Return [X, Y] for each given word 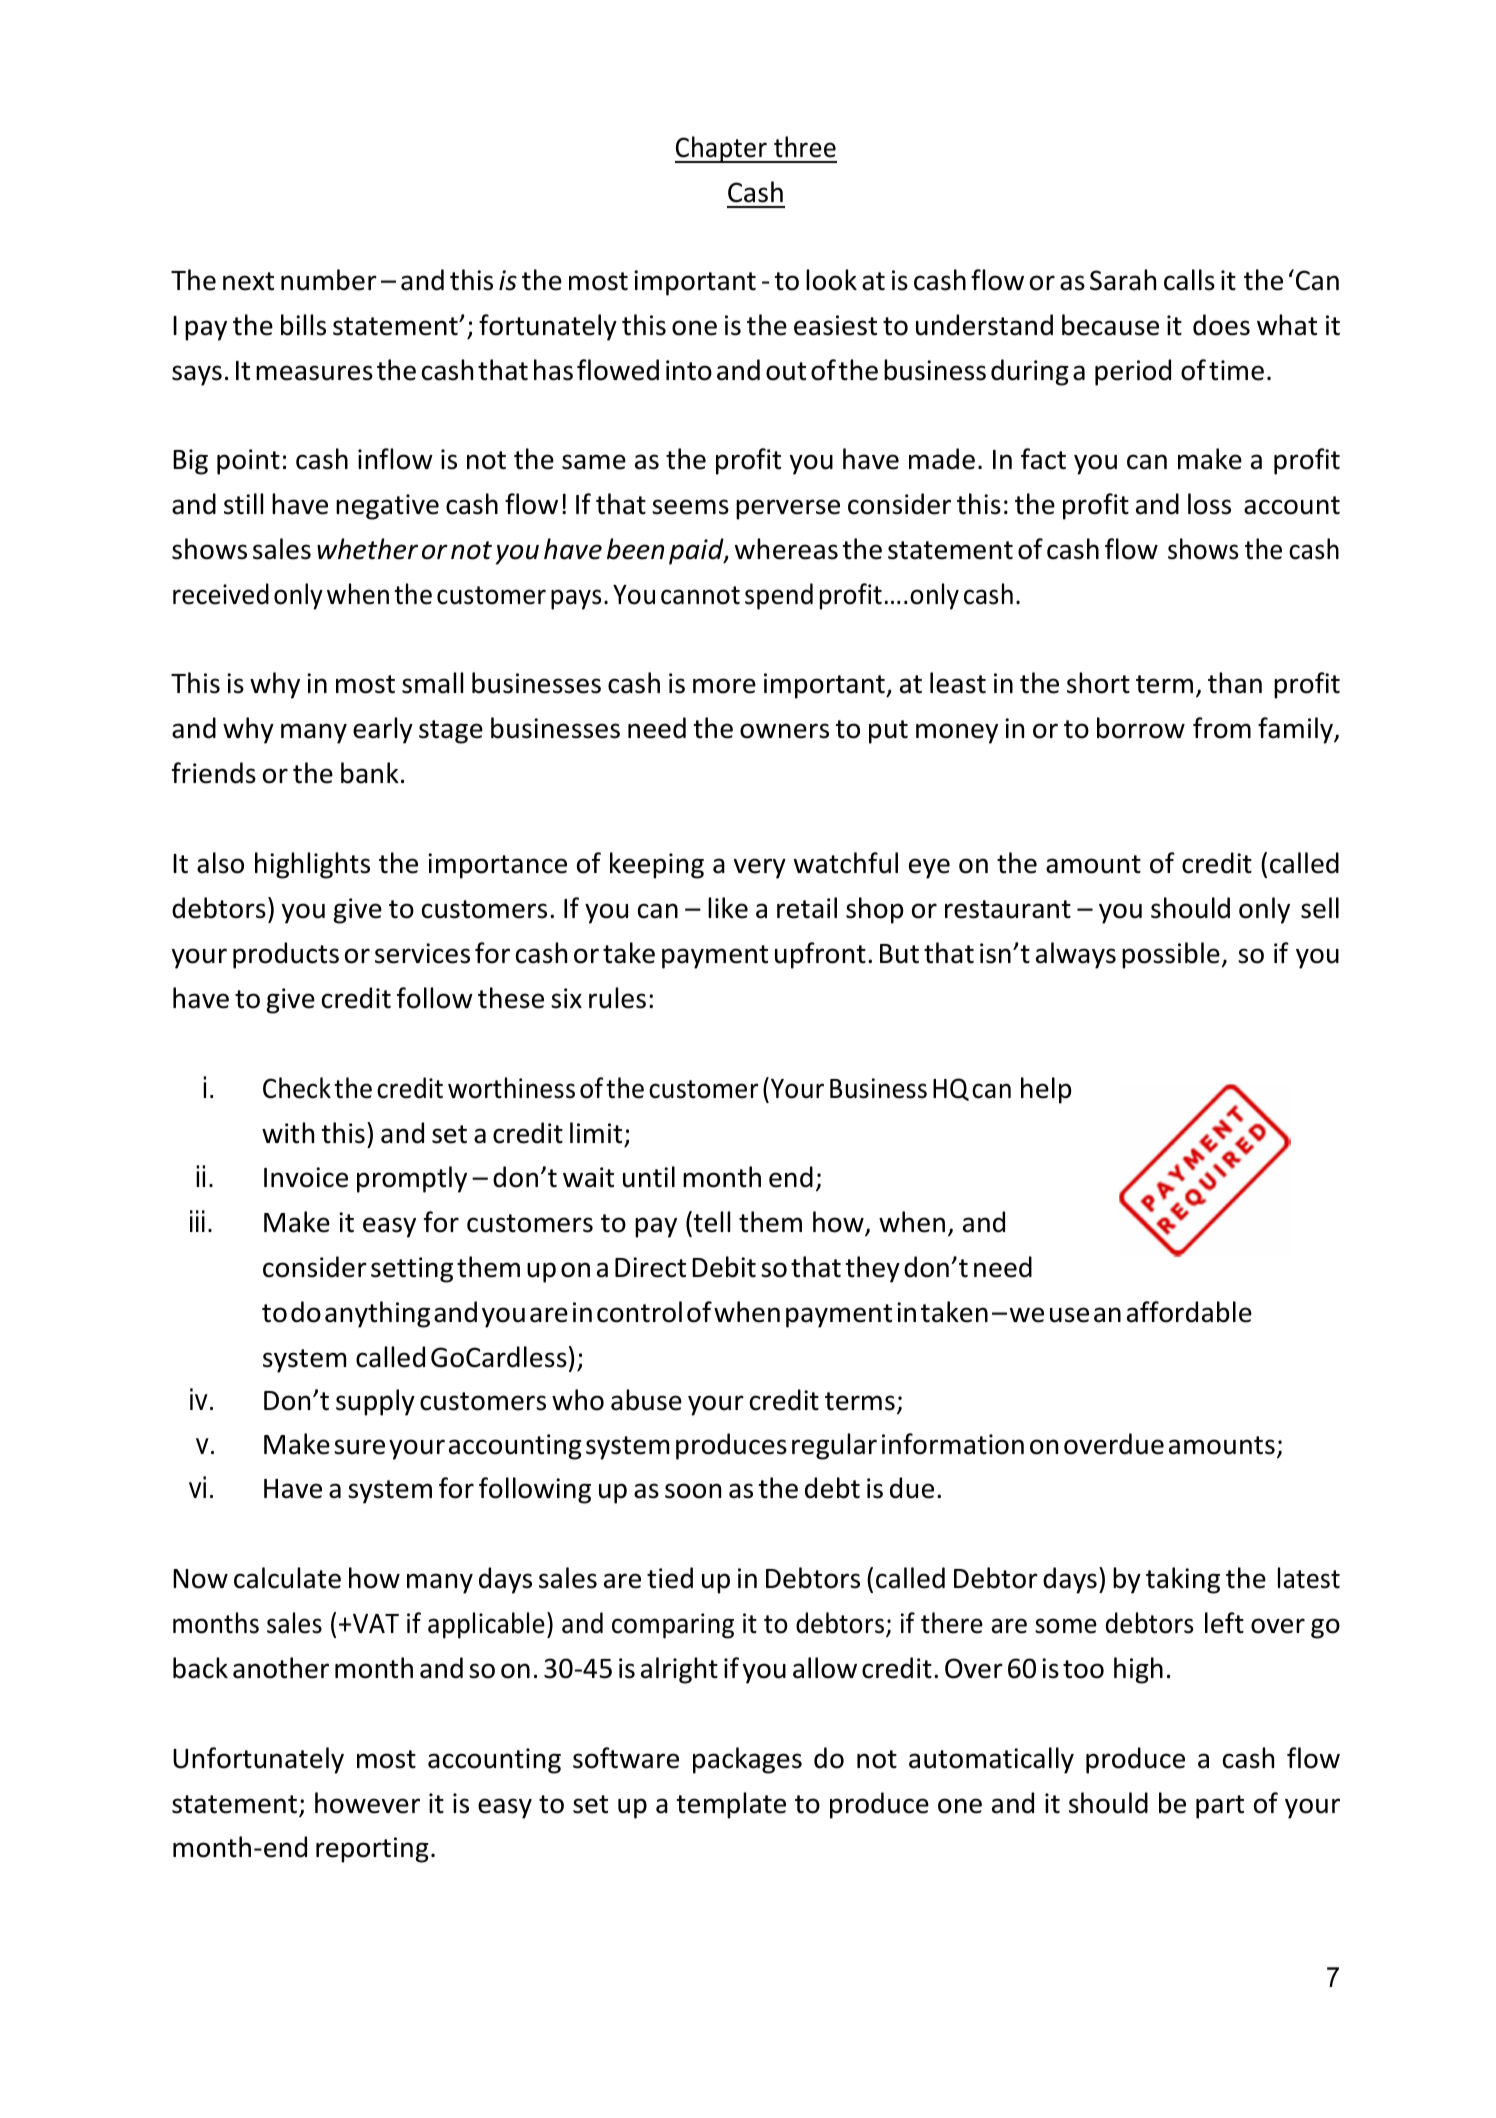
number [329, 280]
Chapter [722, 149]
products [286, 955]
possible [1171, 955]
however [367, 1803]
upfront [820, 955]
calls [1189, 280]
